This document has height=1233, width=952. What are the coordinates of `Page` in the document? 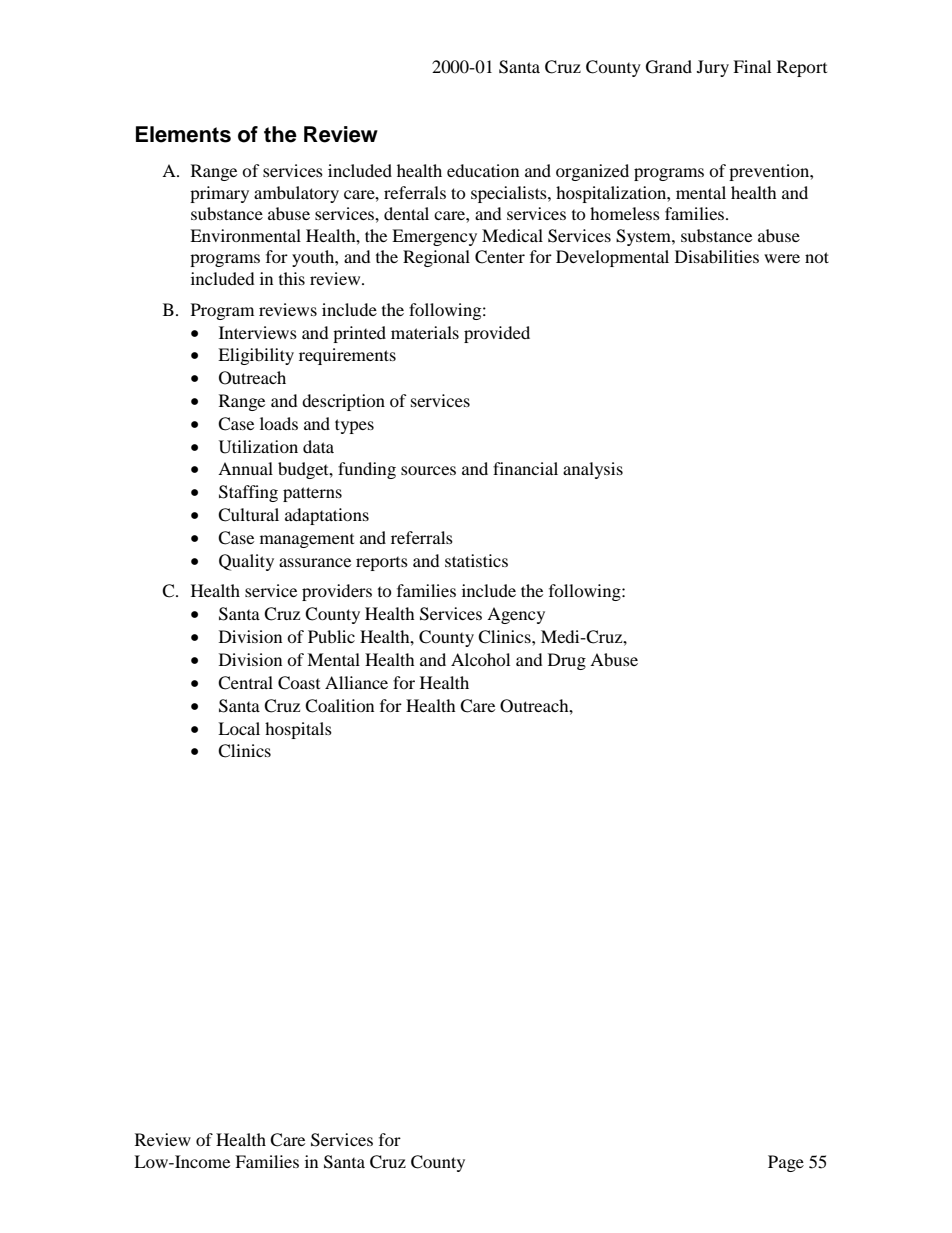 It's located at (786, 1163).
